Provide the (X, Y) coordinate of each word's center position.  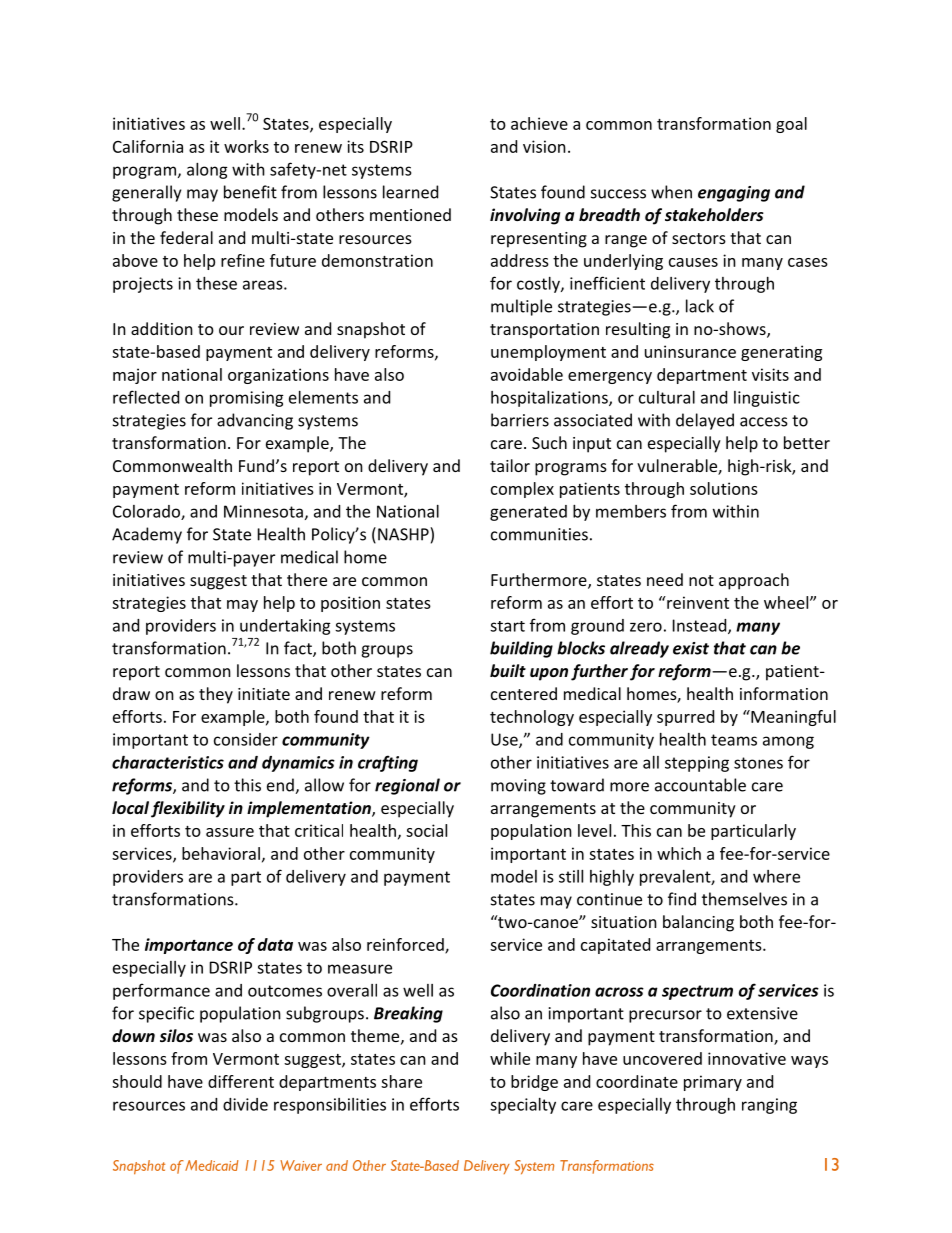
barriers (520, 420)
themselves (744, 899)
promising (247, 399)
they (216, 695)
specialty (523, 1106)
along (207, 171)
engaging (734, 194)
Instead (701, 626)
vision (544, 146)
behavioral (221, 853)
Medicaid (212, 1165)
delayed (705, 421)
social (426, 830)
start (507, 626)
